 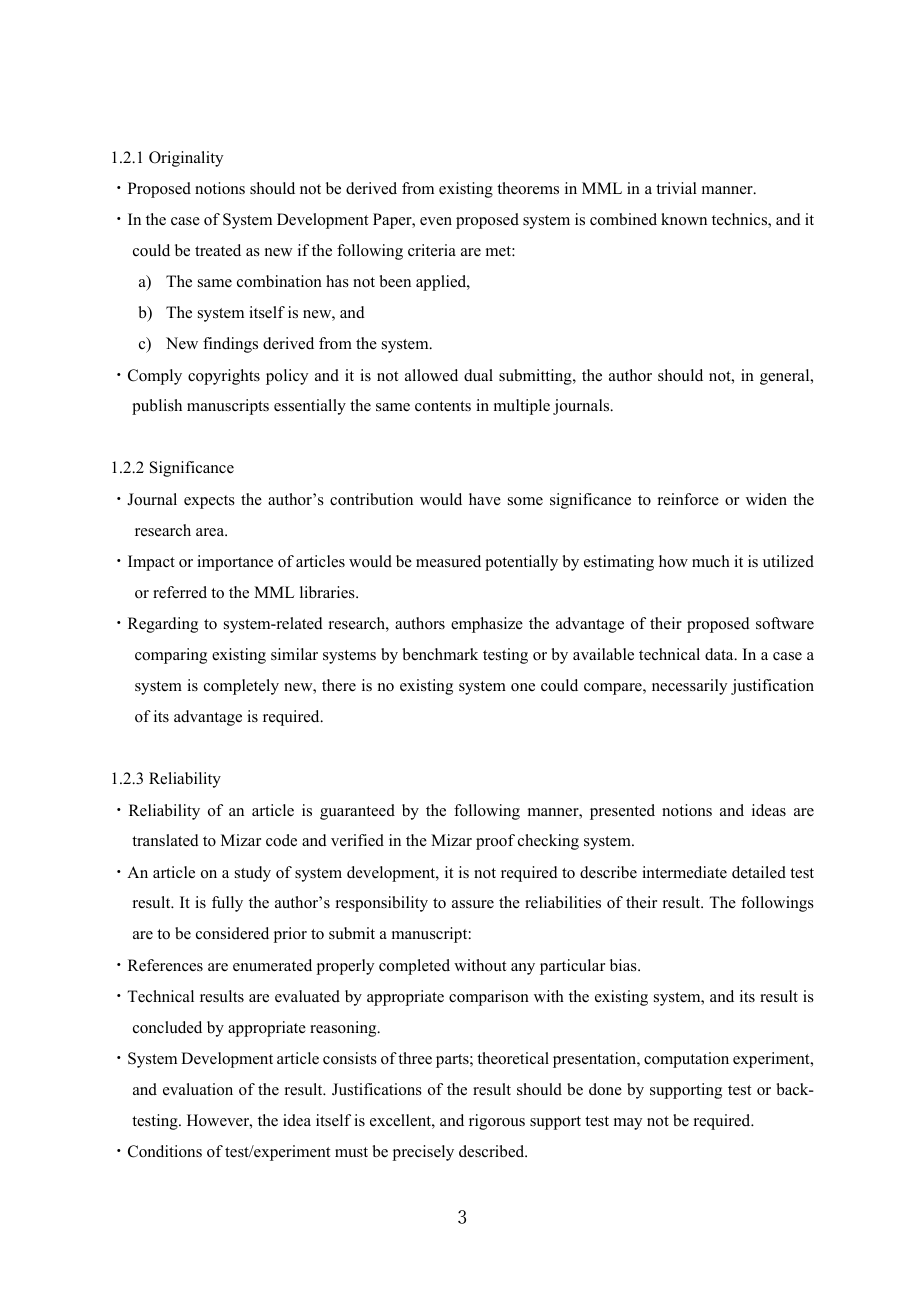 I want to click on evaluation, so click(x=198, y=1089).
